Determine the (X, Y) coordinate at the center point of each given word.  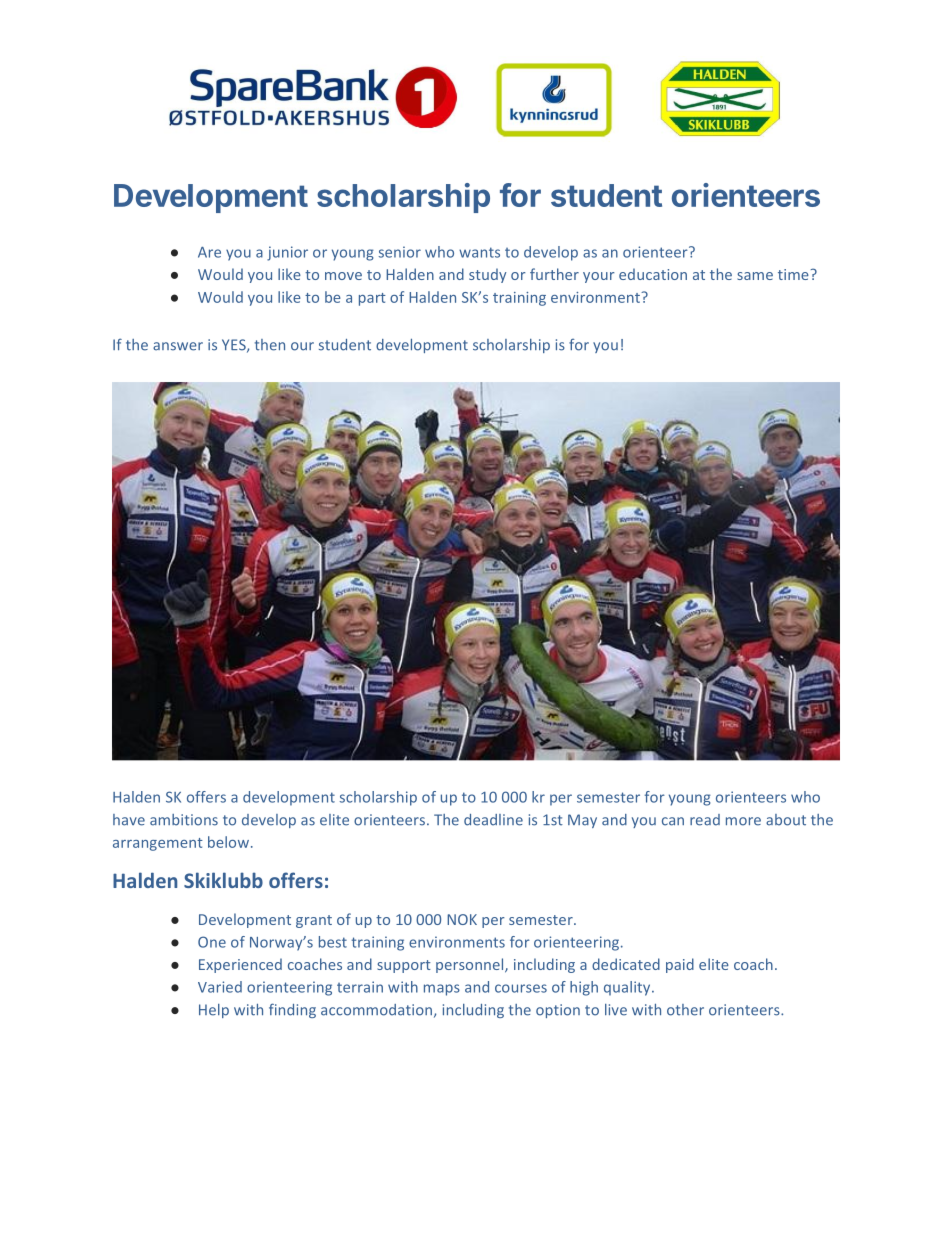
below (230, 842)
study (487, 275)
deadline (493, 820)
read (705, 820)
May (582, 821)
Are (209, 252)
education (653, 274)
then (270, 345)
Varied (220, 987)
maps (442, 990)
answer (178, 346)
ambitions (184, 820)
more (743, 821)
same (755, 276)
